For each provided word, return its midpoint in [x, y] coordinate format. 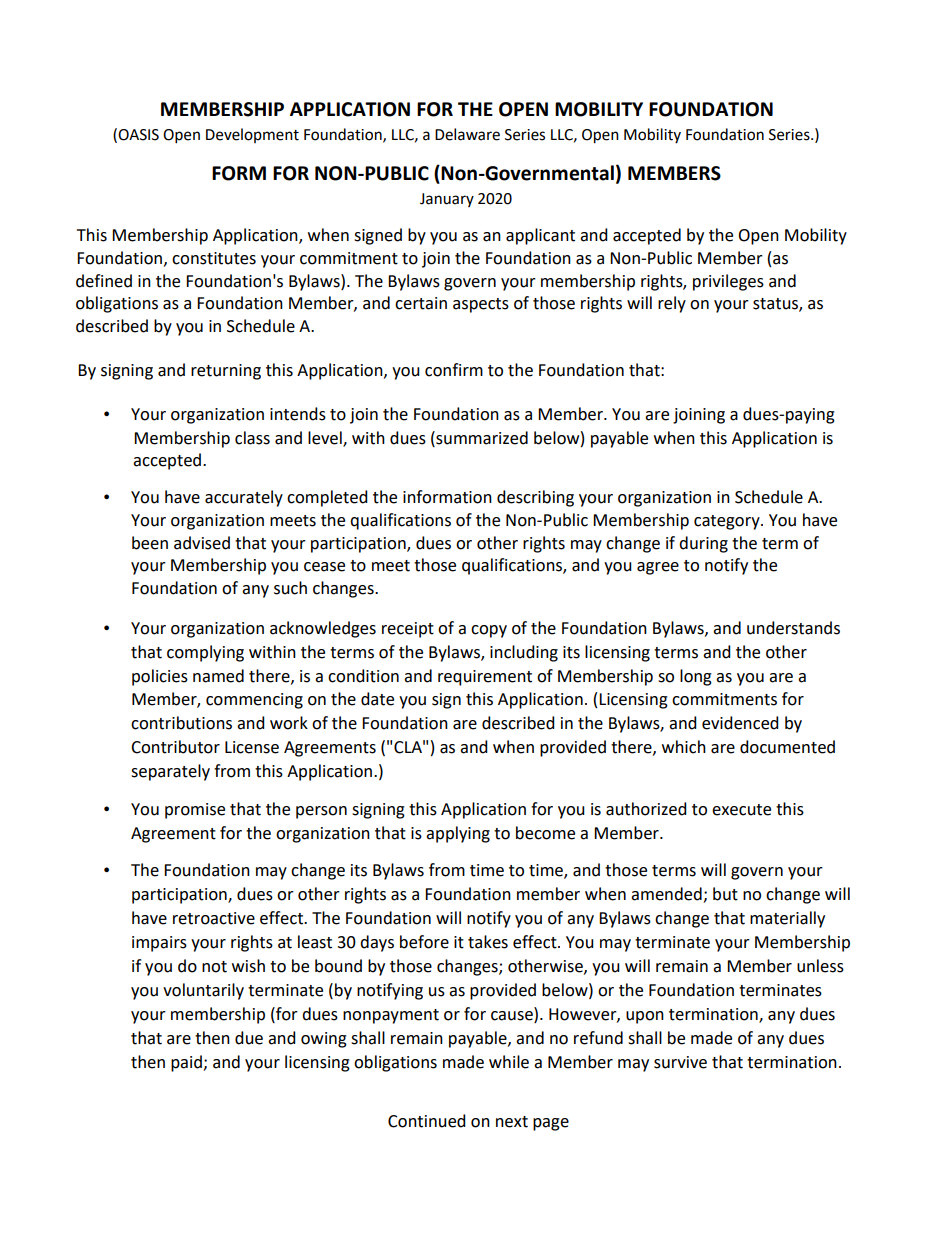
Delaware [467, 134]
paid [187, 1063]
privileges [728, 282]
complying [205, 653]
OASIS [138, 135]
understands [793, 628]
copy [489, 631]
